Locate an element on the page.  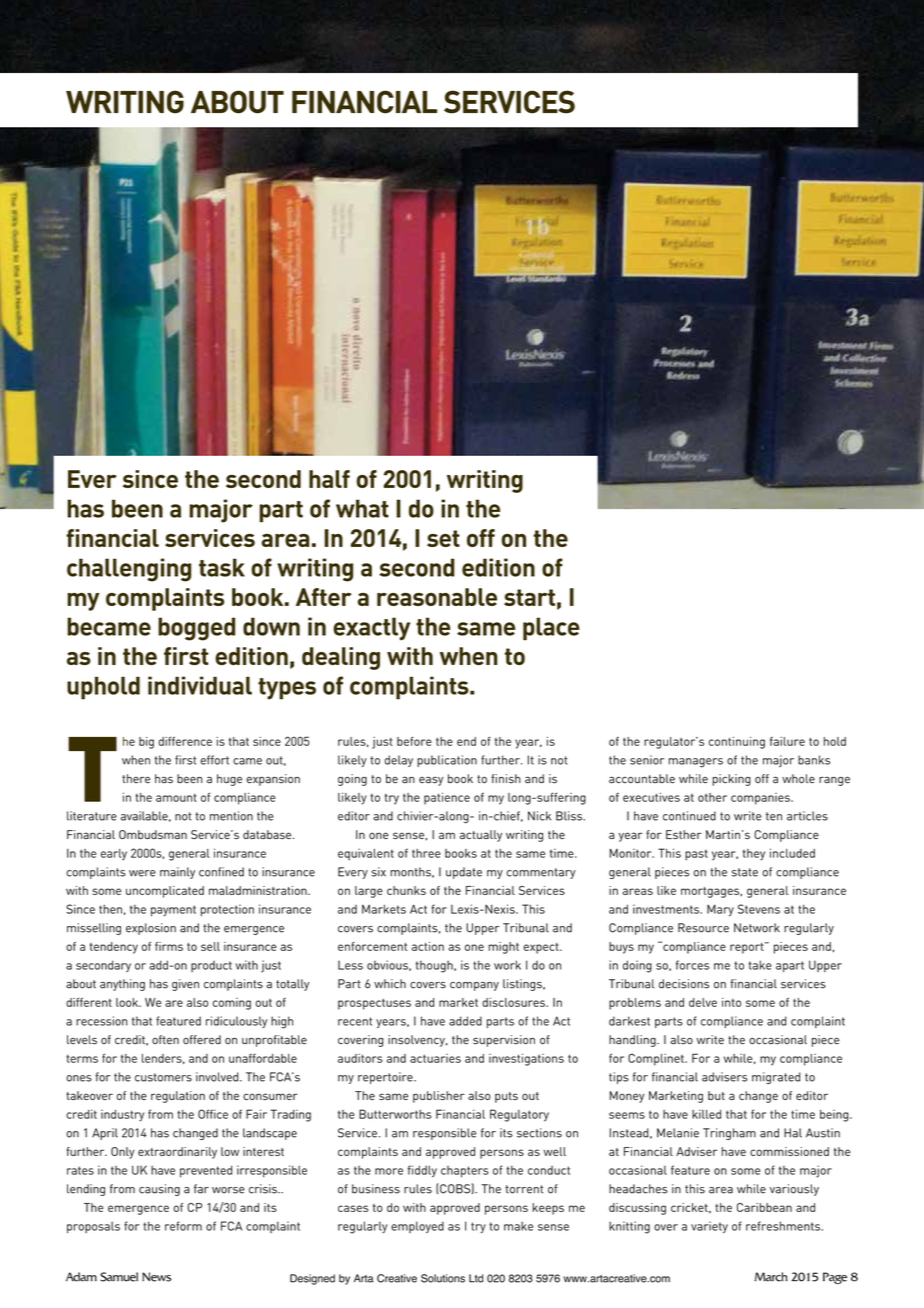
set is located at coordinates (443, 538).
